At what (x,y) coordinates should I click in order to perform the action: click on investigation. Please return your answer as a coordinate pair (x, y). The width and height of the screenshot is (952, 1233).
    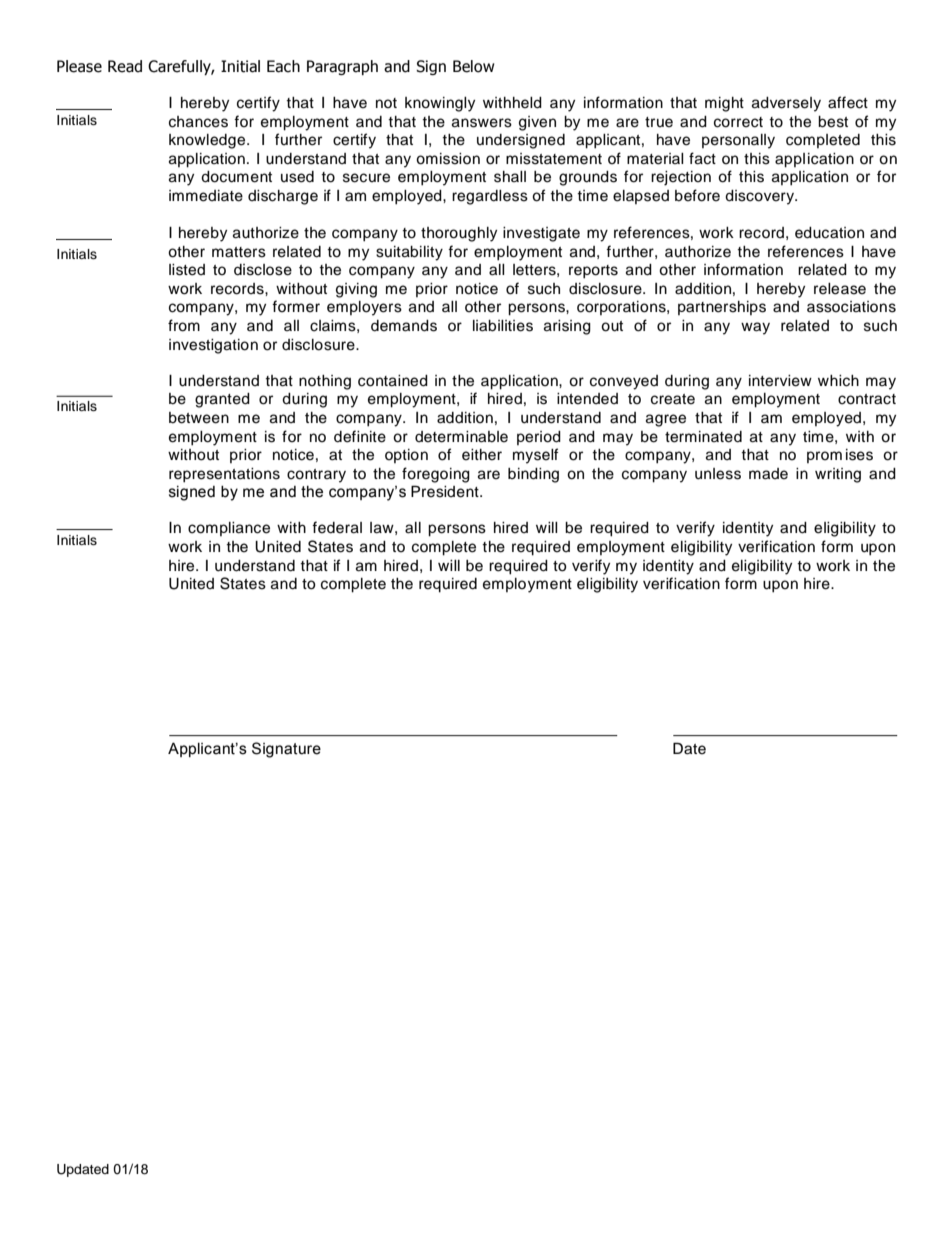
    Looking at the image, I should click on (213, 346).
